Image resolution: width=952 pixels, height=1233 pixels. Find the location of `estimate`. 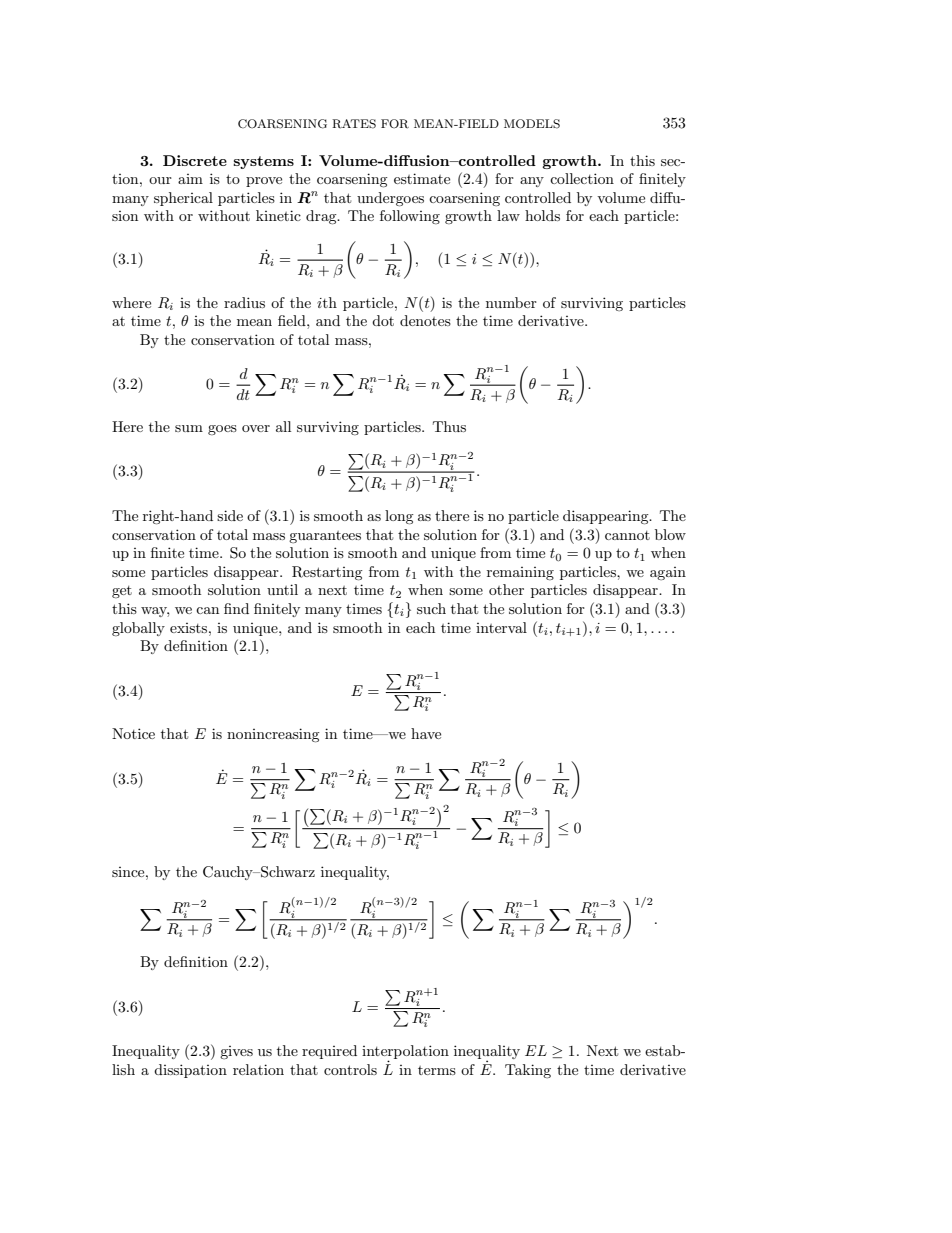

estimate is located at coordinates (422, 178).
